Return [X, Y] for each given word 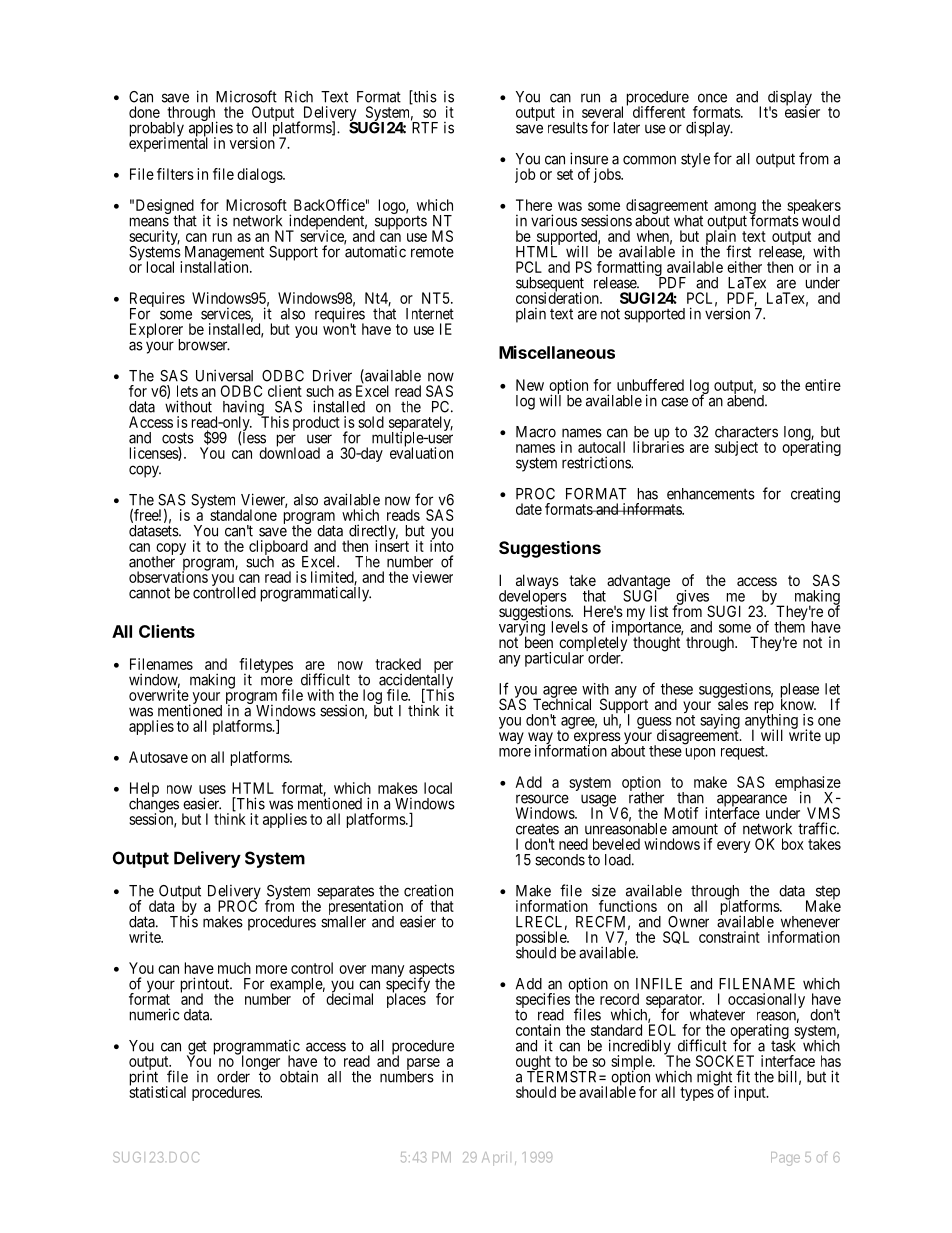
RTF [424, 127]
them [789, 627]
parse [423, 1065]
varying [522, 629]
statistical [157, 1091]
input [751, 1093]
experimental [168, 144]
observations [169, 576]
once [712, 98]
